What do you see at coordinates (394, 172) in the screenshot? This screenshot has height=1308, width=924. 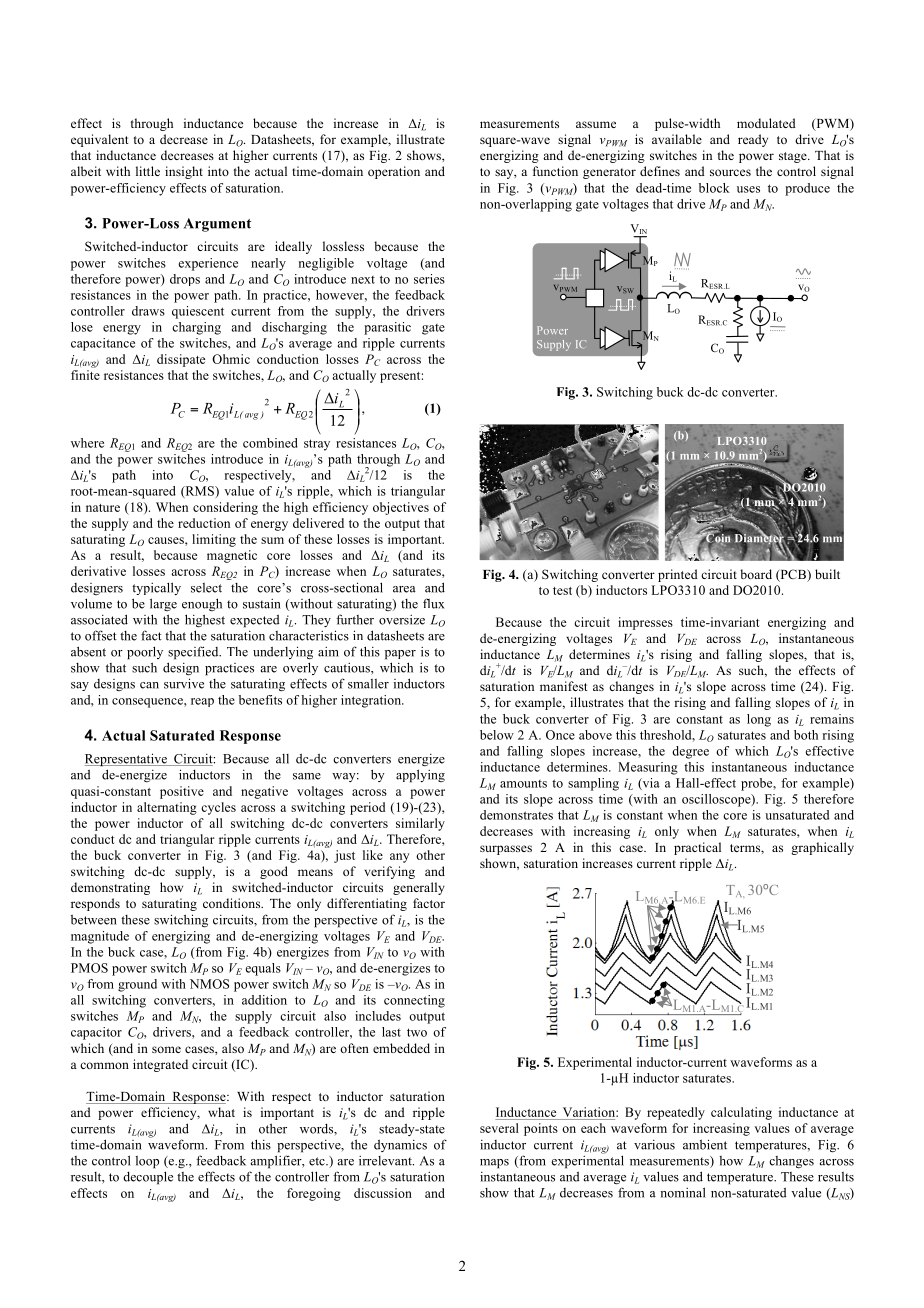 I see `operation` at bounding box center [394, 172].
